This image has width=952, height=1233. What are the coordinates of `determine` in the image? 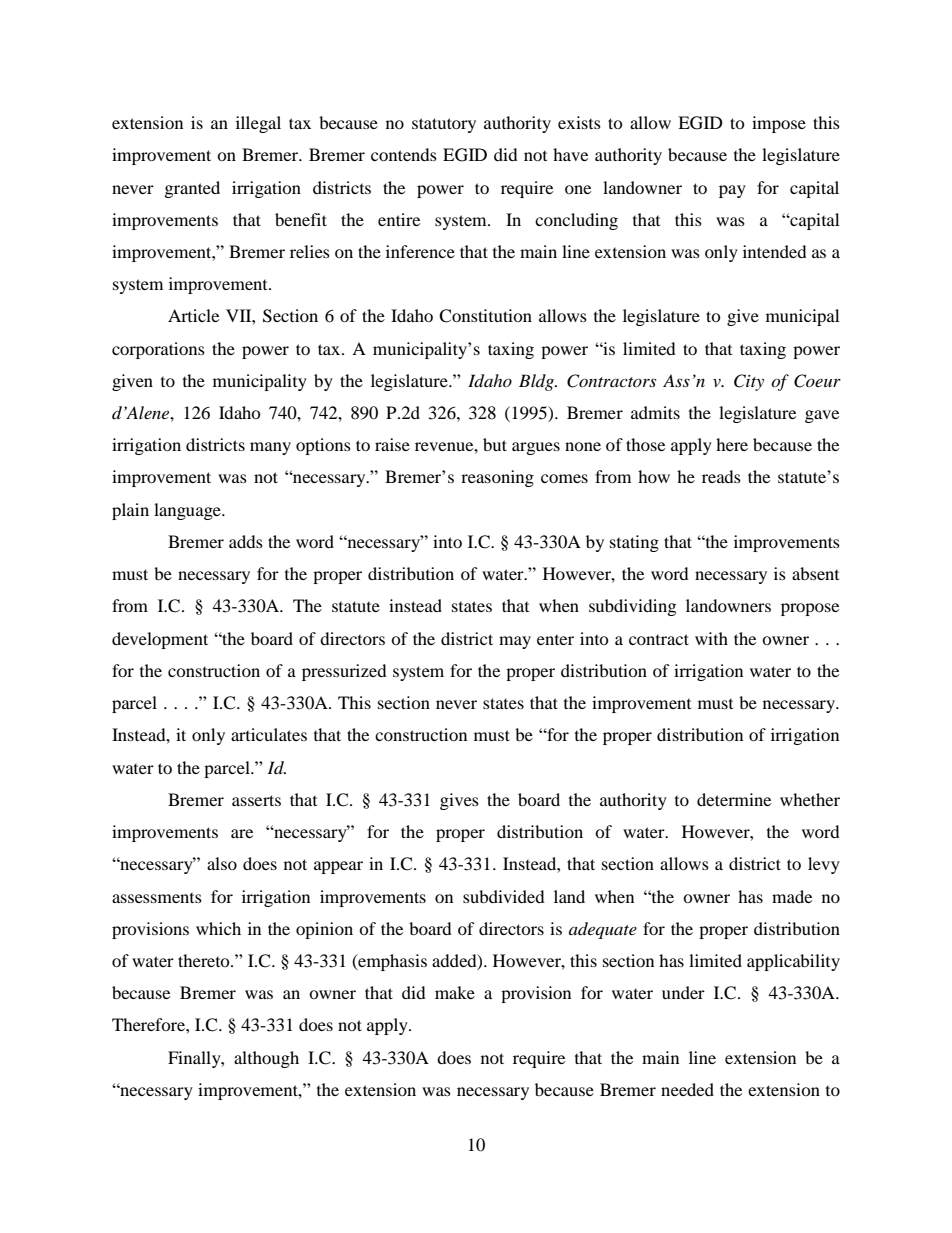 It's located at (734, 799).
